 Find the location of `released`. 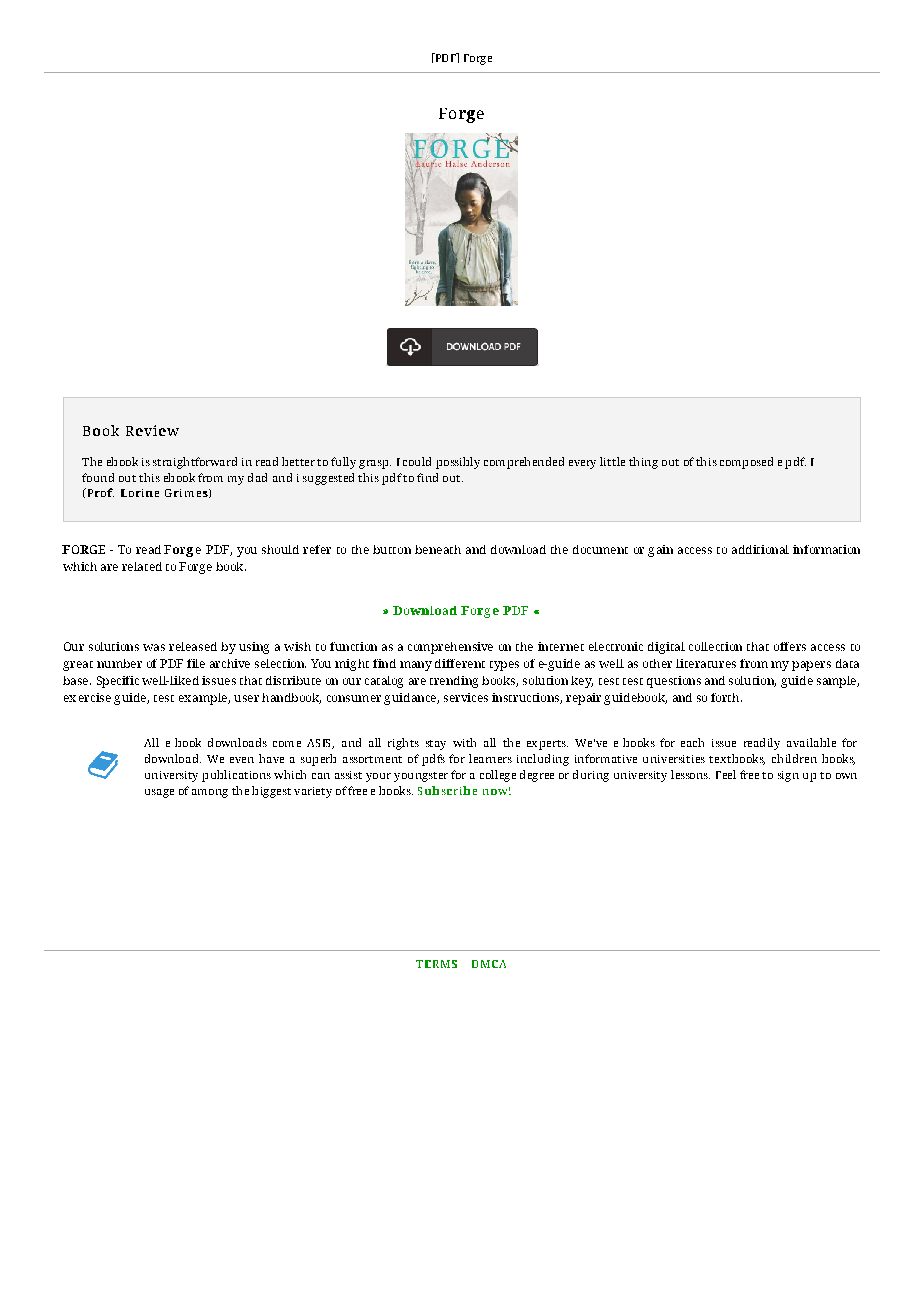

released is located at coordinates (193, 646).
